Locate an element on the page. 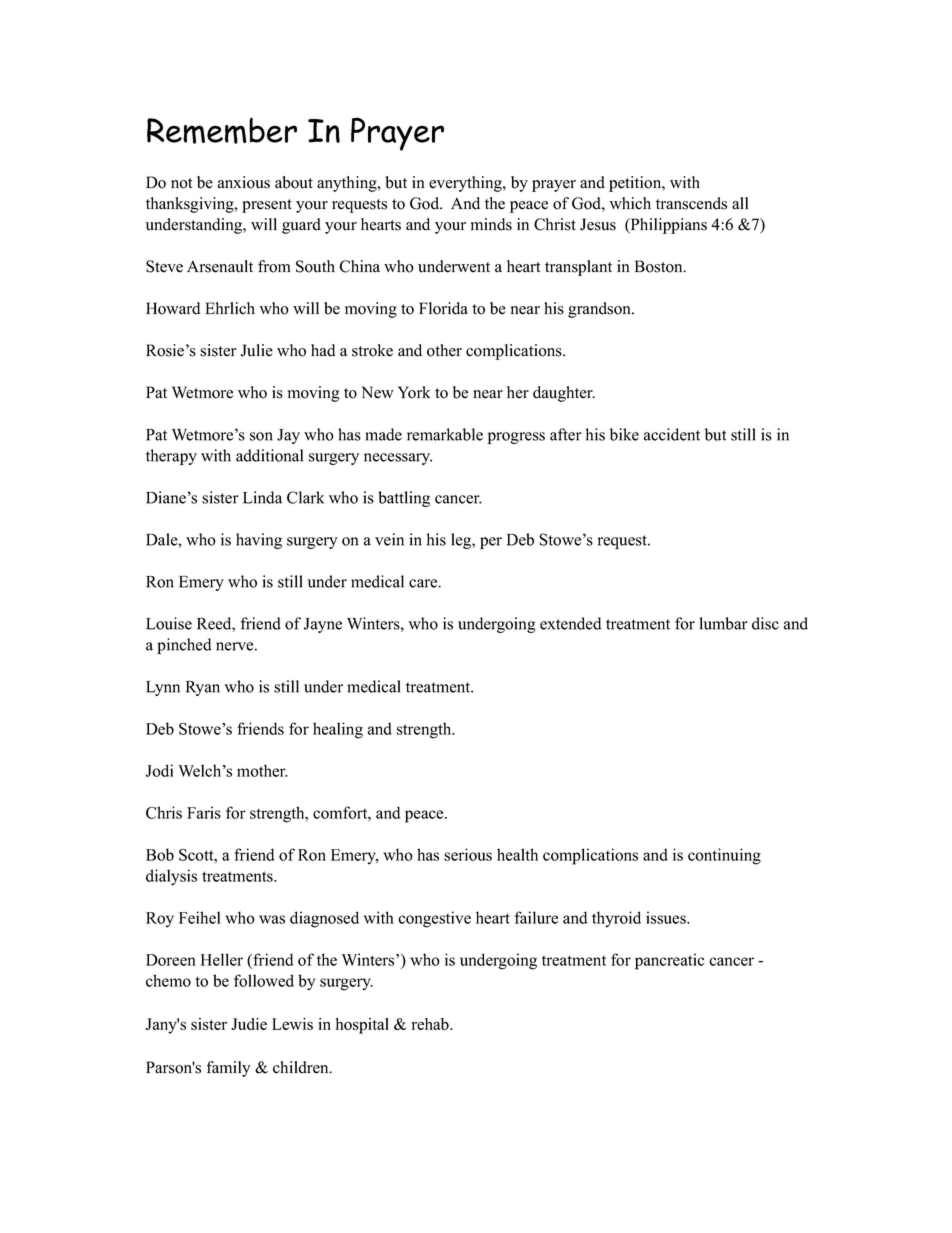  lumbar is located at coordinates (723, 623).
